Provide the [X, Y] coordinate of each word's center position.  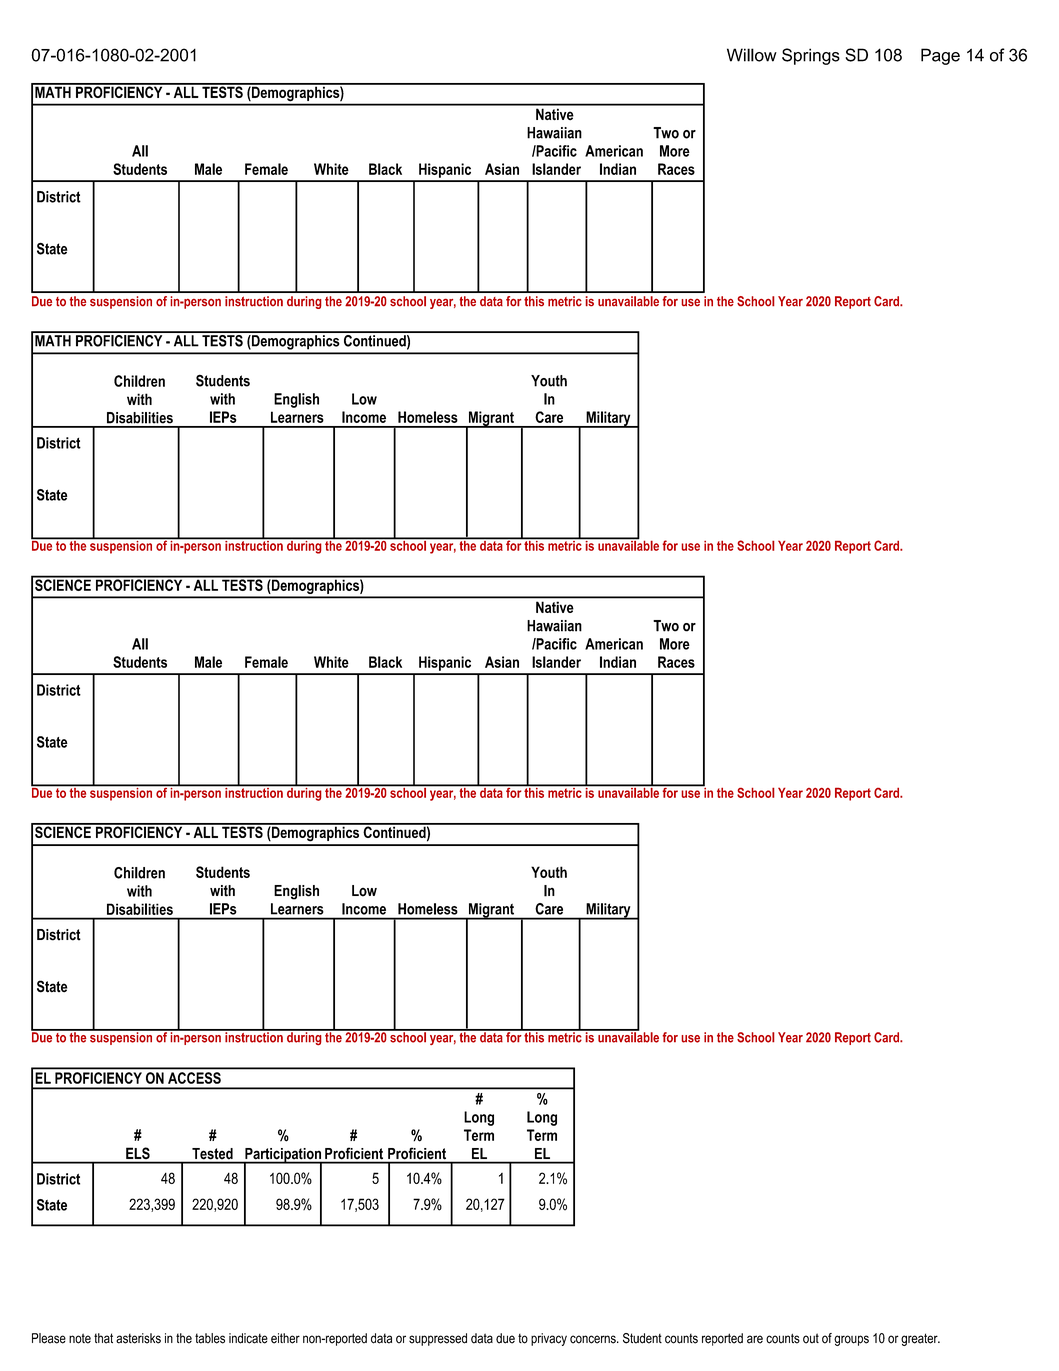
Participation [283, 1156]
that [103, 1338]
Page [940, 56]
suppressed [438, 1339]
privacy [549, 1339]
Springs [811, 56]
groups [851, 1340]
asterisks [138, 1338]
